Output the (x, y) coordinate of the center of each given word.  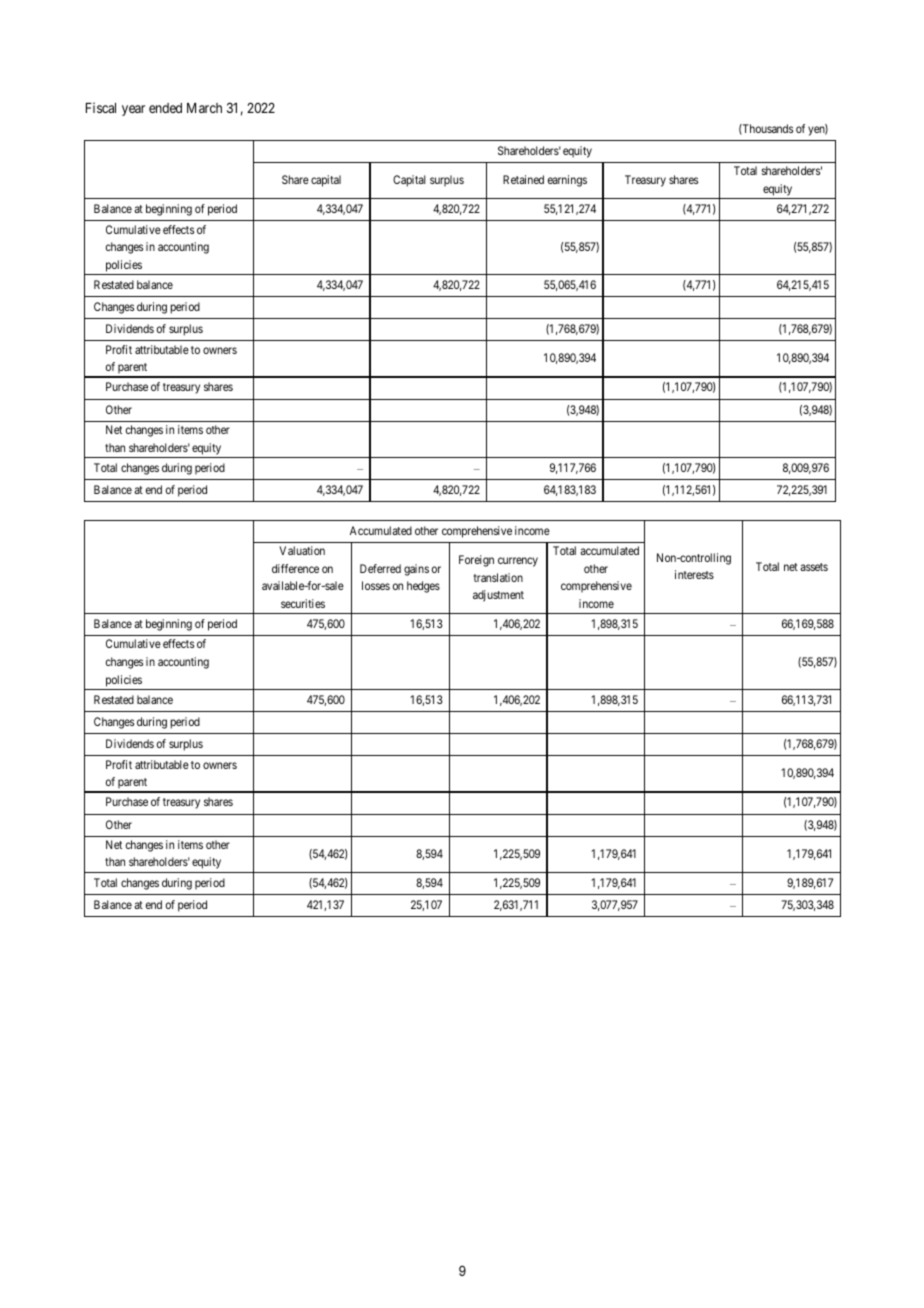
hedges (423, 587)
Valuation (302, 550)
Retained (523, 179)
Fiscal (101, 107)
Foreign (476, 561)
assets (814, 567)
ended (165, 108)
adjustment (498, 596)
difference (295, 568)
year (133, 110)
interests (694, 574)
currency (518, 562)
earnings (567, 181)
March (204, 108)
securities (303, 603)
